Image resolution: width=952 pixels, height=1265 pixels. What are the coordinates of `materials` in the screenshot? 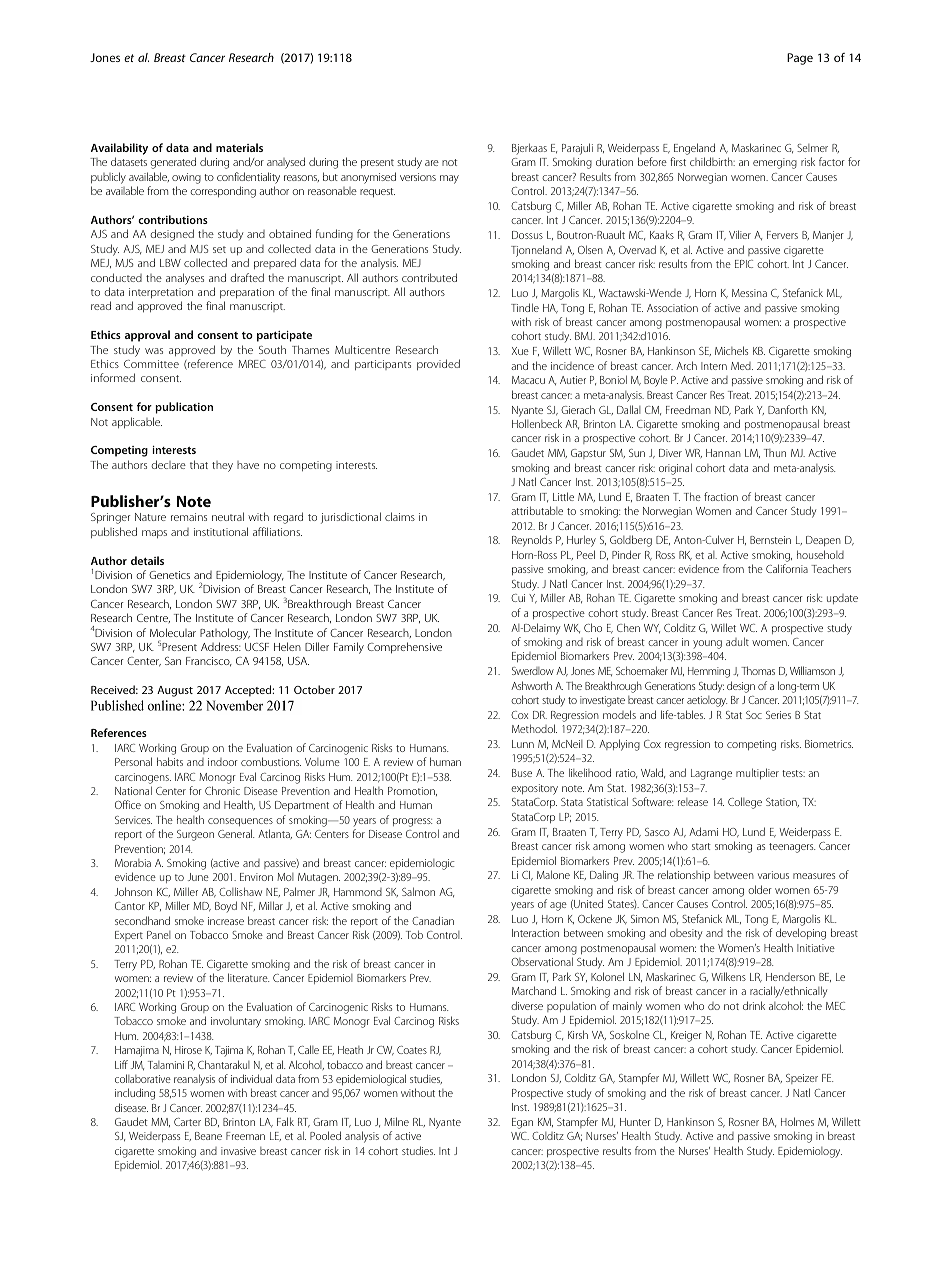 It's located at (239, 147).
